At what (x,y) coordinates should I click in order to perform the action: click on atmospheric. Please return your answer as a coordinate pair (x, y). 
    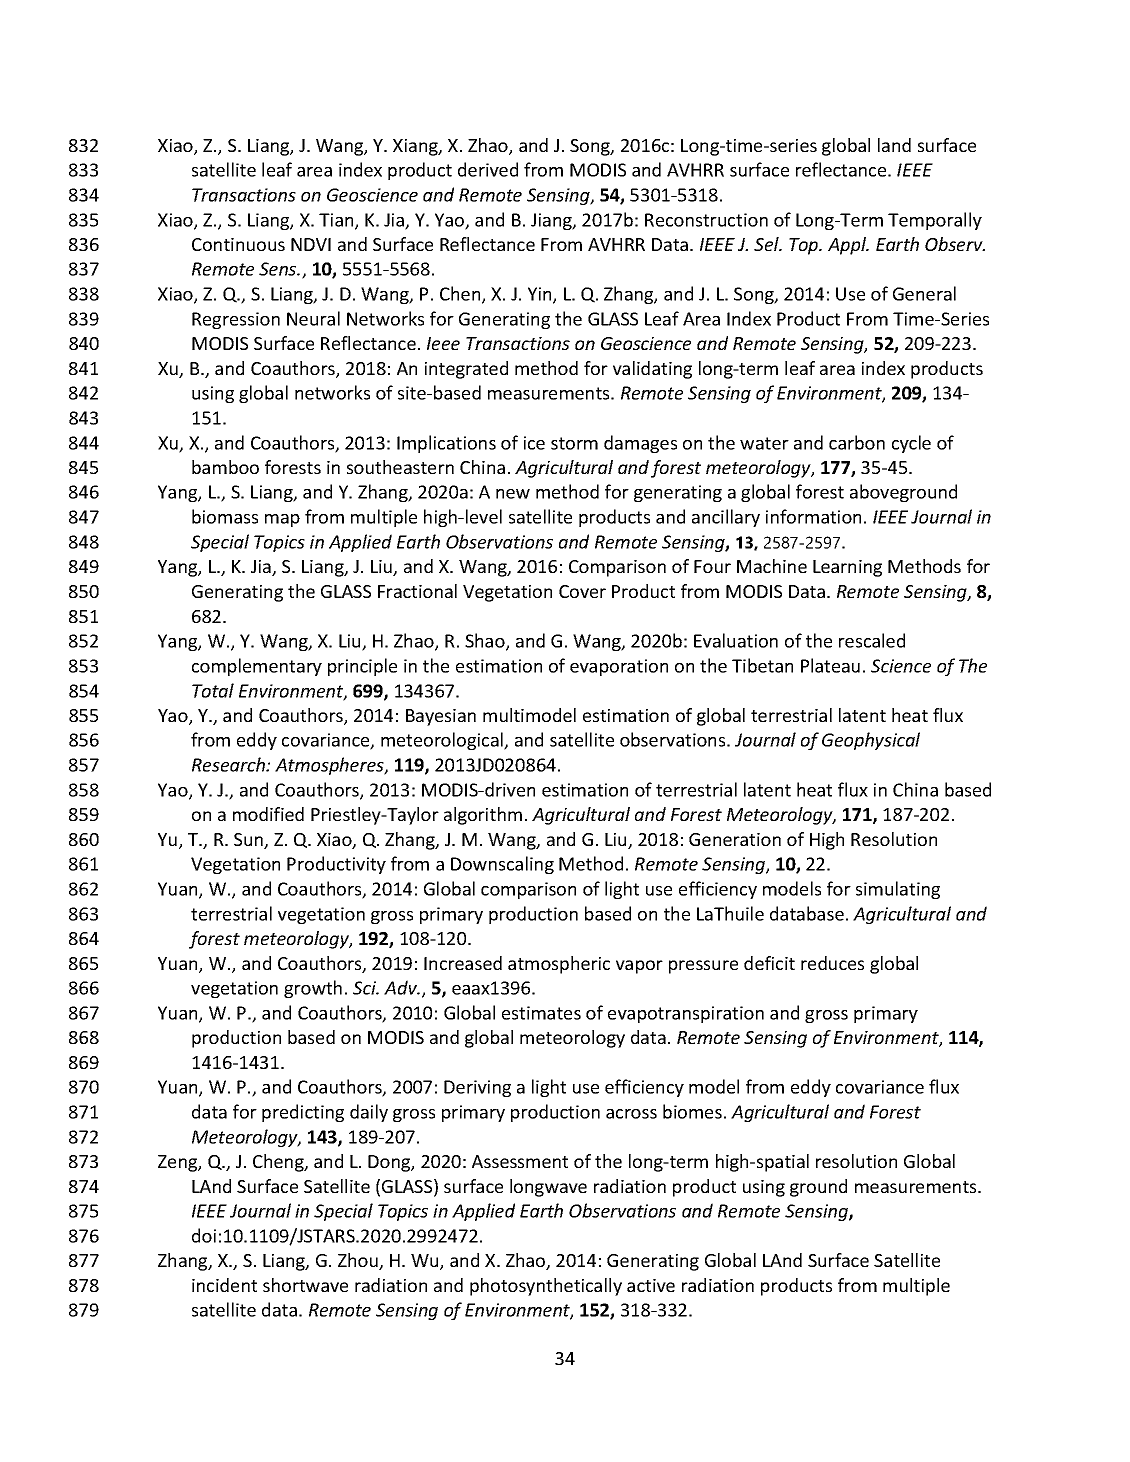
    Looking at the image, I should click on (559, 965).
